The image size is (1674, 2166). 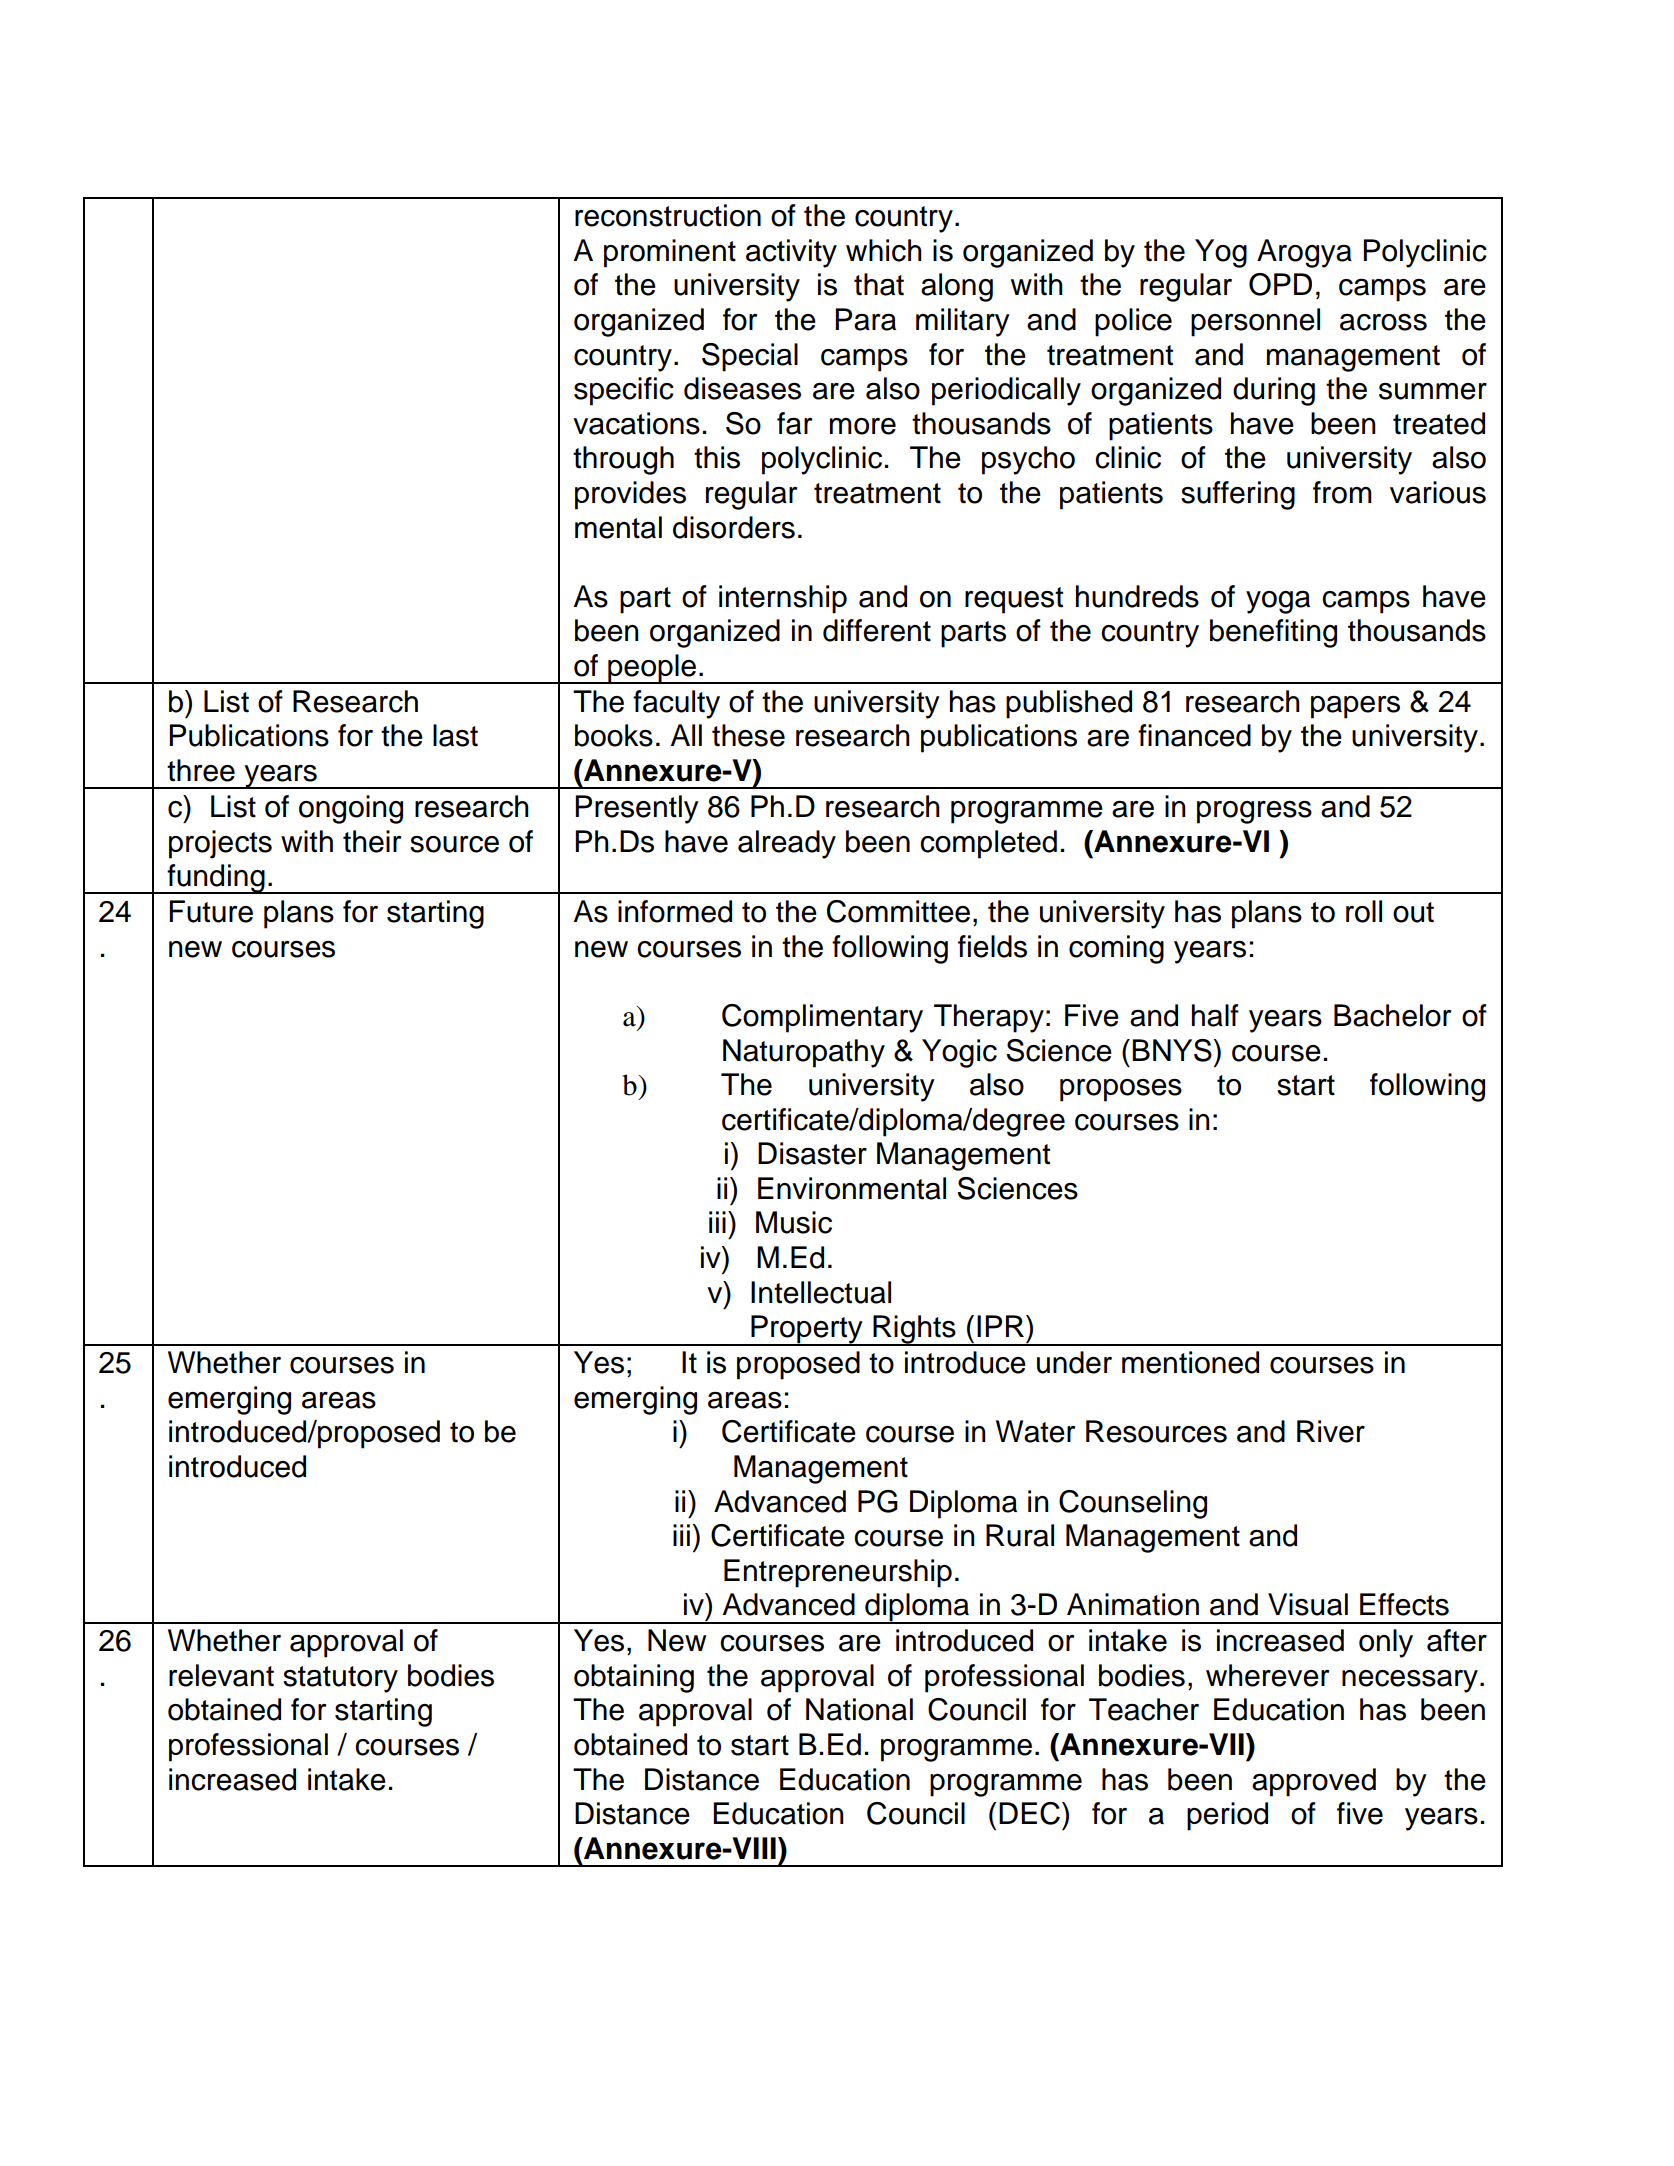 What do you see at coordinates (340, 1679) in the screenshot?
I see `statutory` at bounding box center [340, 1679].
